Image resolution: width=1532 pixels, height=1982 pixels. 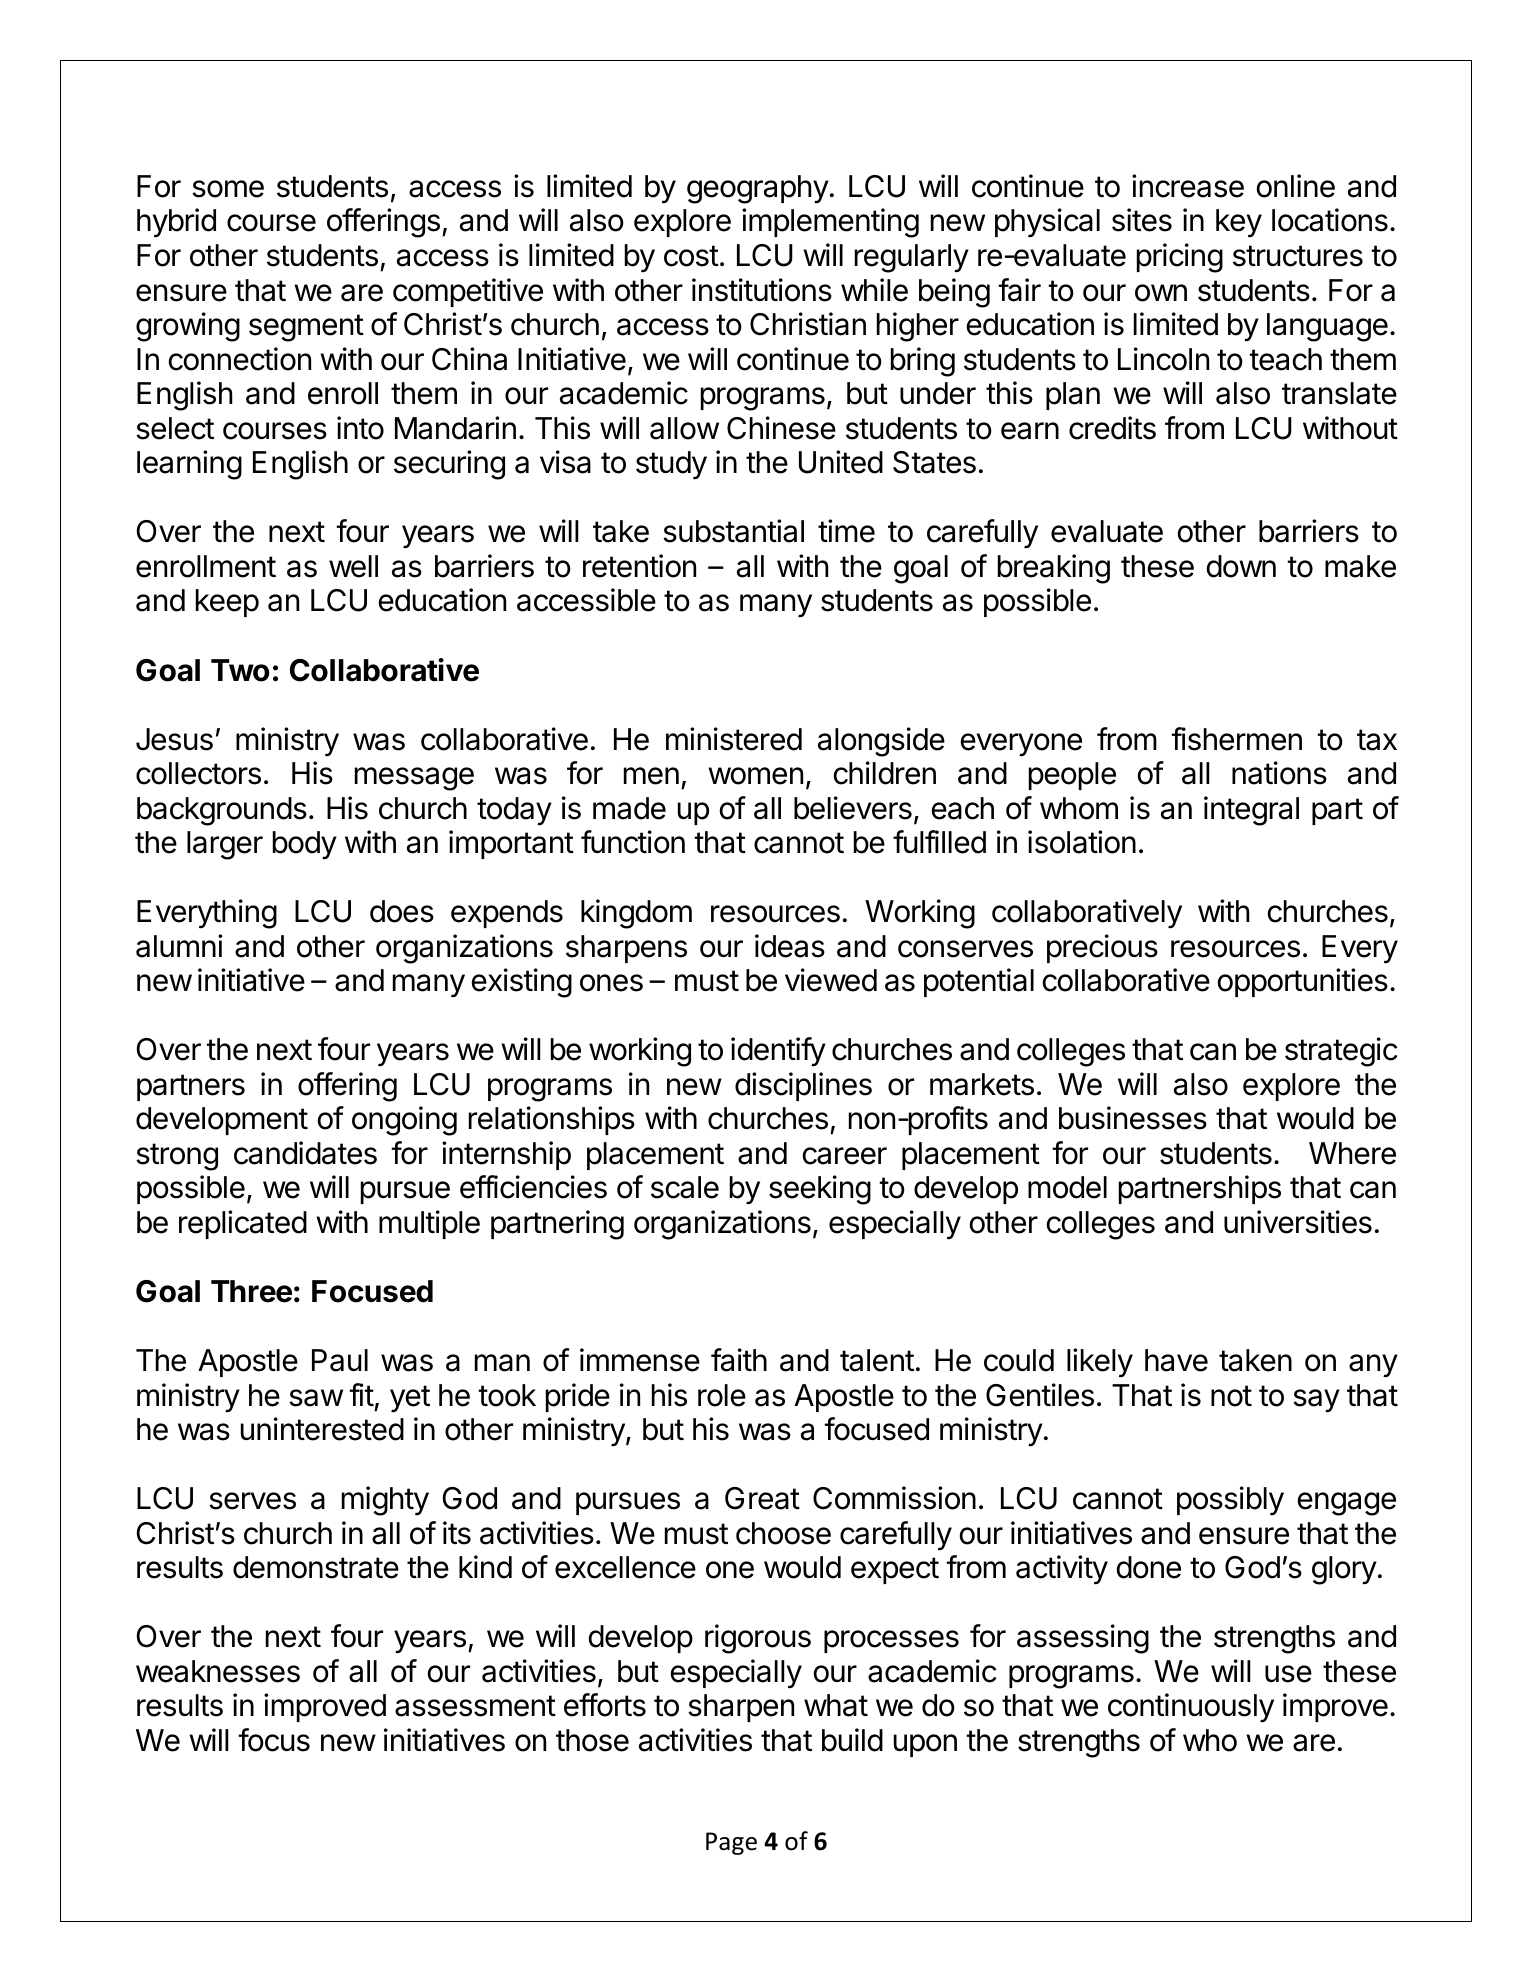 What do you see at coordinates (316, 1398) in the screenshot?
I see `saw` at bounding box center [316, 1398].
